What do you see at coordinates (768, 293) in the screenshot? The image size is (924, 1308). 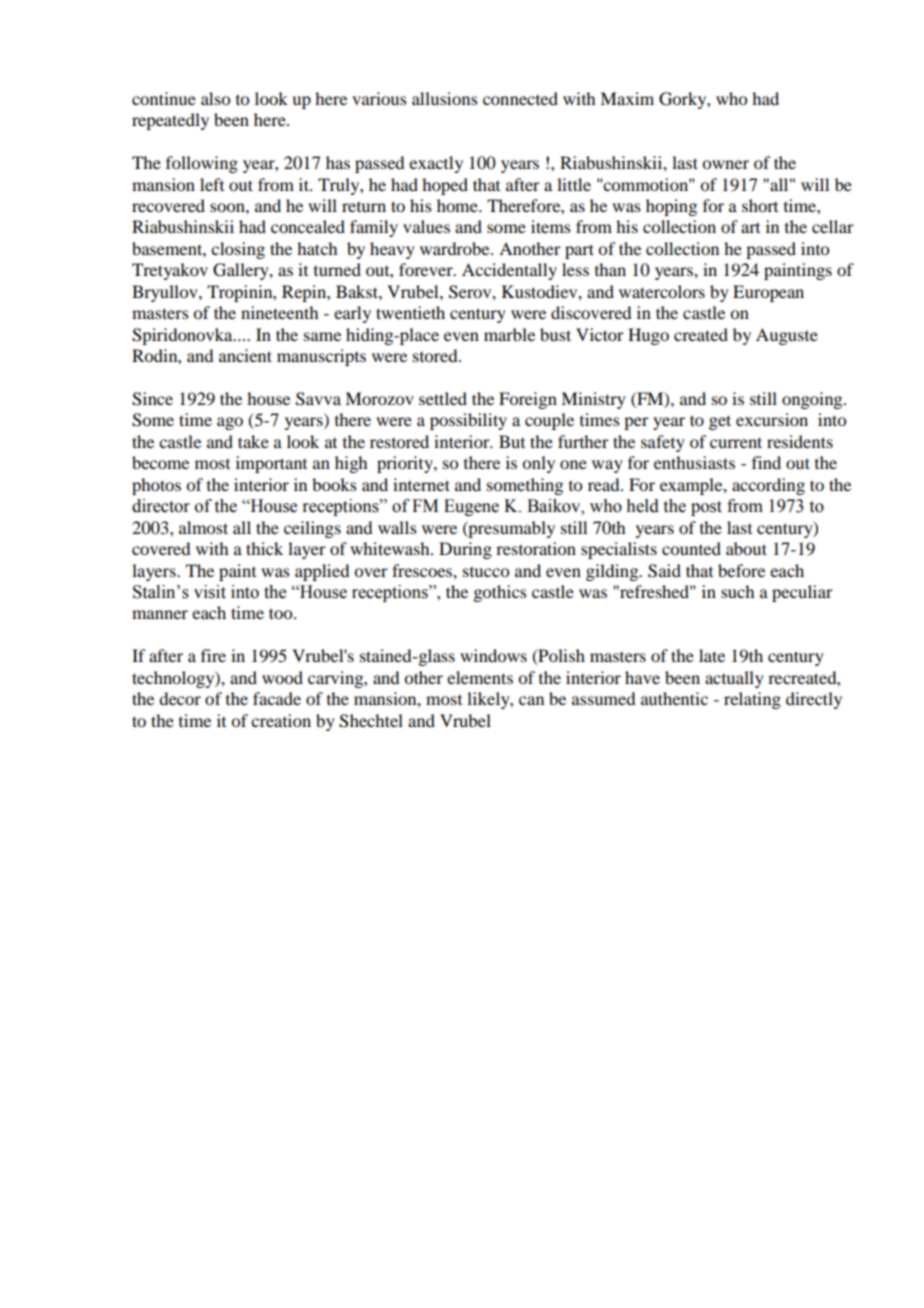 I see `European` at bounding box center [768, 293].
